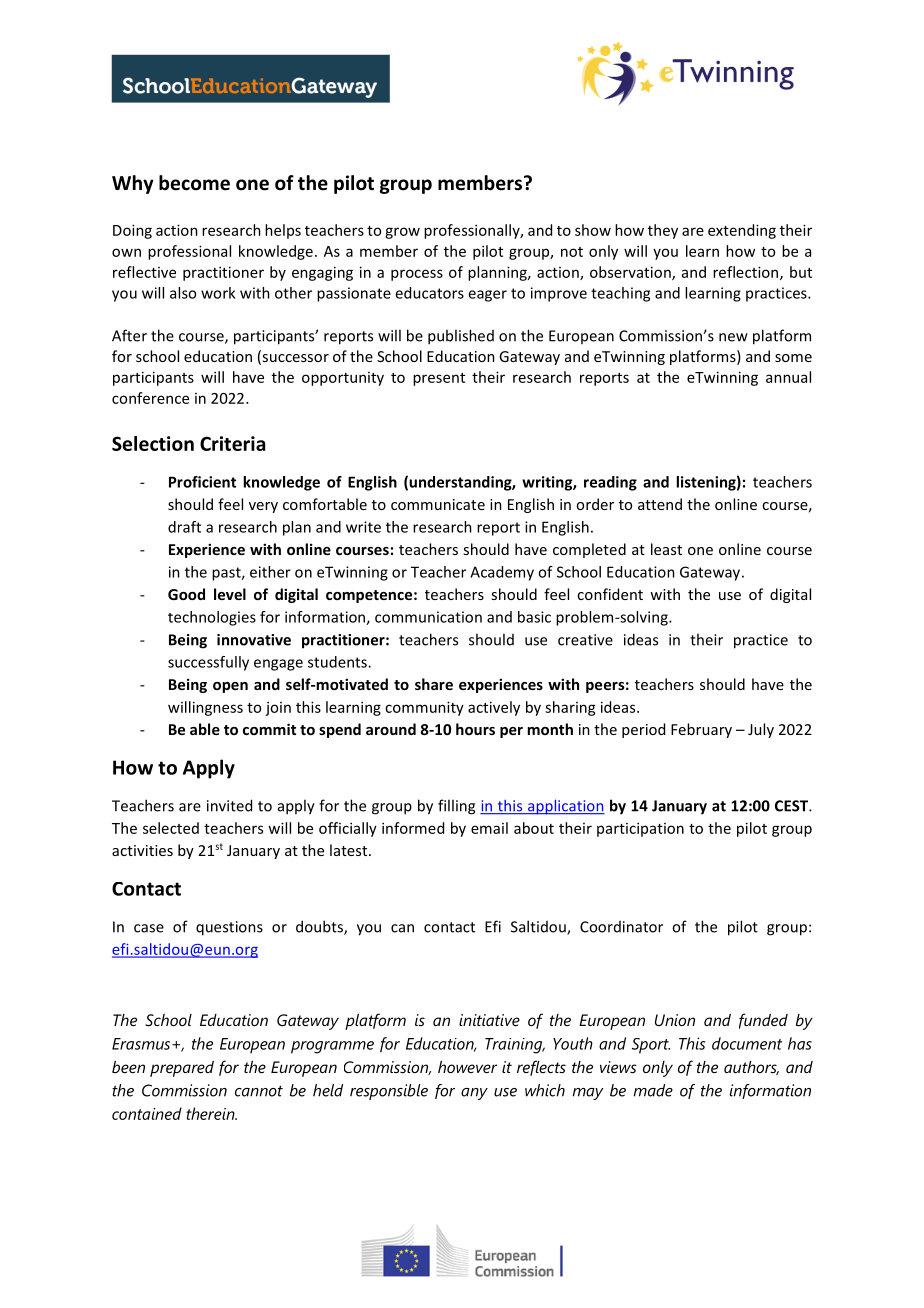  I want to click on Criteria, so click(232, 443).
